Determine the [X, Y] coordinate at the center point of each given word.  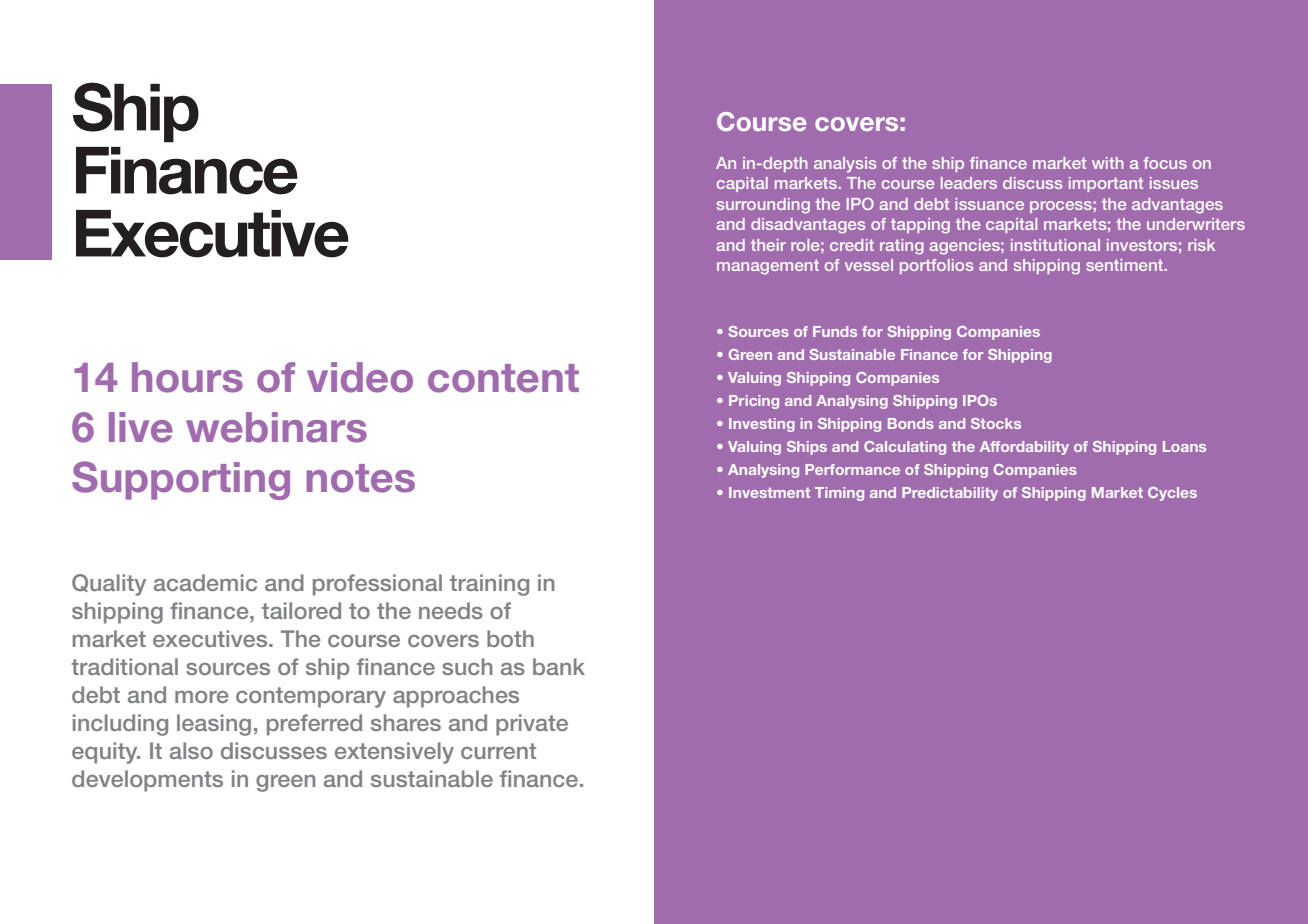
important [1106, 184]
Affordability [1024, 448]
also [191, 750]
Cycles [1172, 494]
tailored [301, 610]
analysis [845, 165]
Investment [769, 492]
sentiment [1126, 265]
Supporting [181, 480]
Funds [835, 331]
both [510, 638]
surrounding [763, 206]
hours [187, 377]
